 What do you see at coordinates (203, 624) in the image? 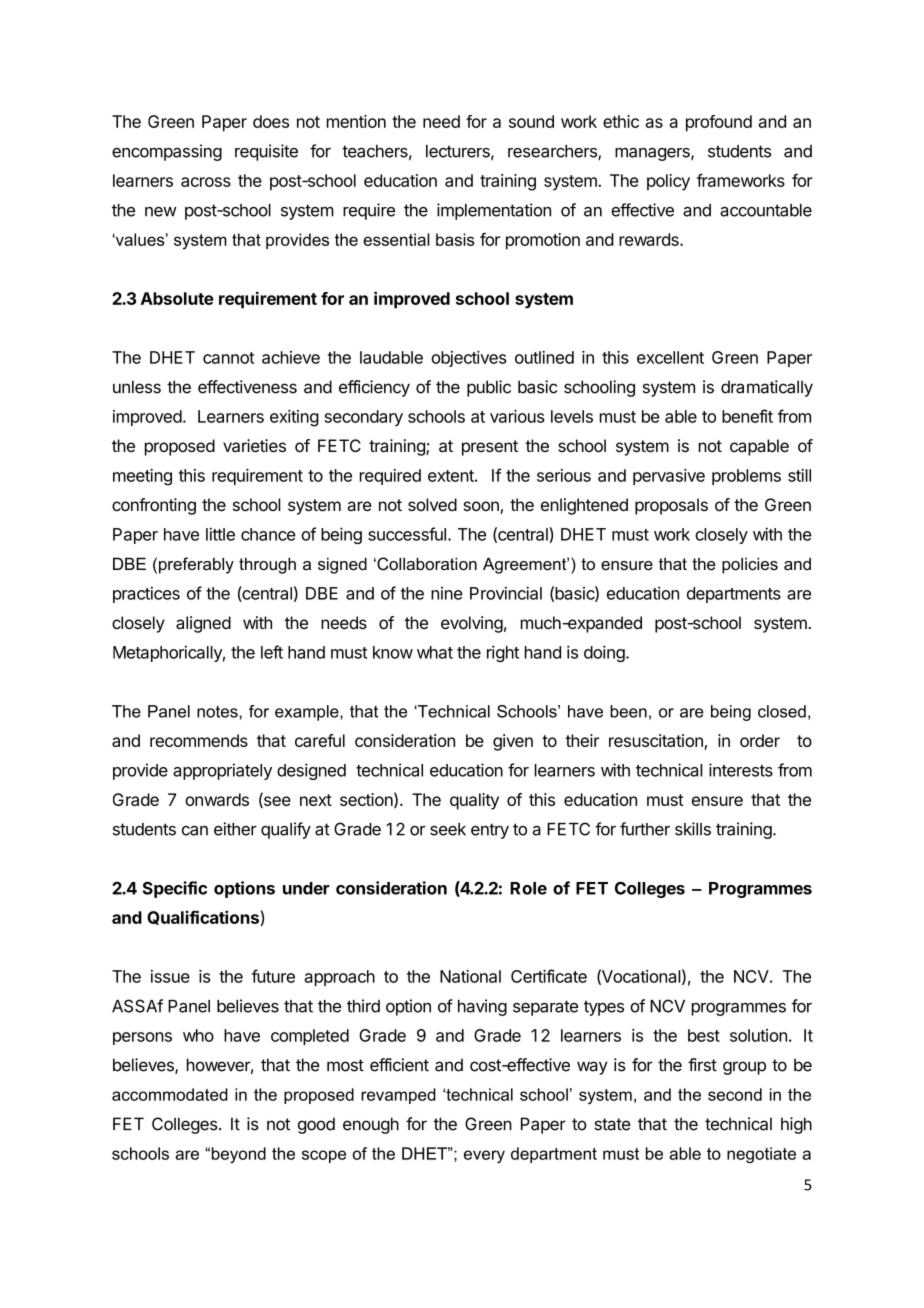
I see `aligned` at bounding box center [203, 624].
